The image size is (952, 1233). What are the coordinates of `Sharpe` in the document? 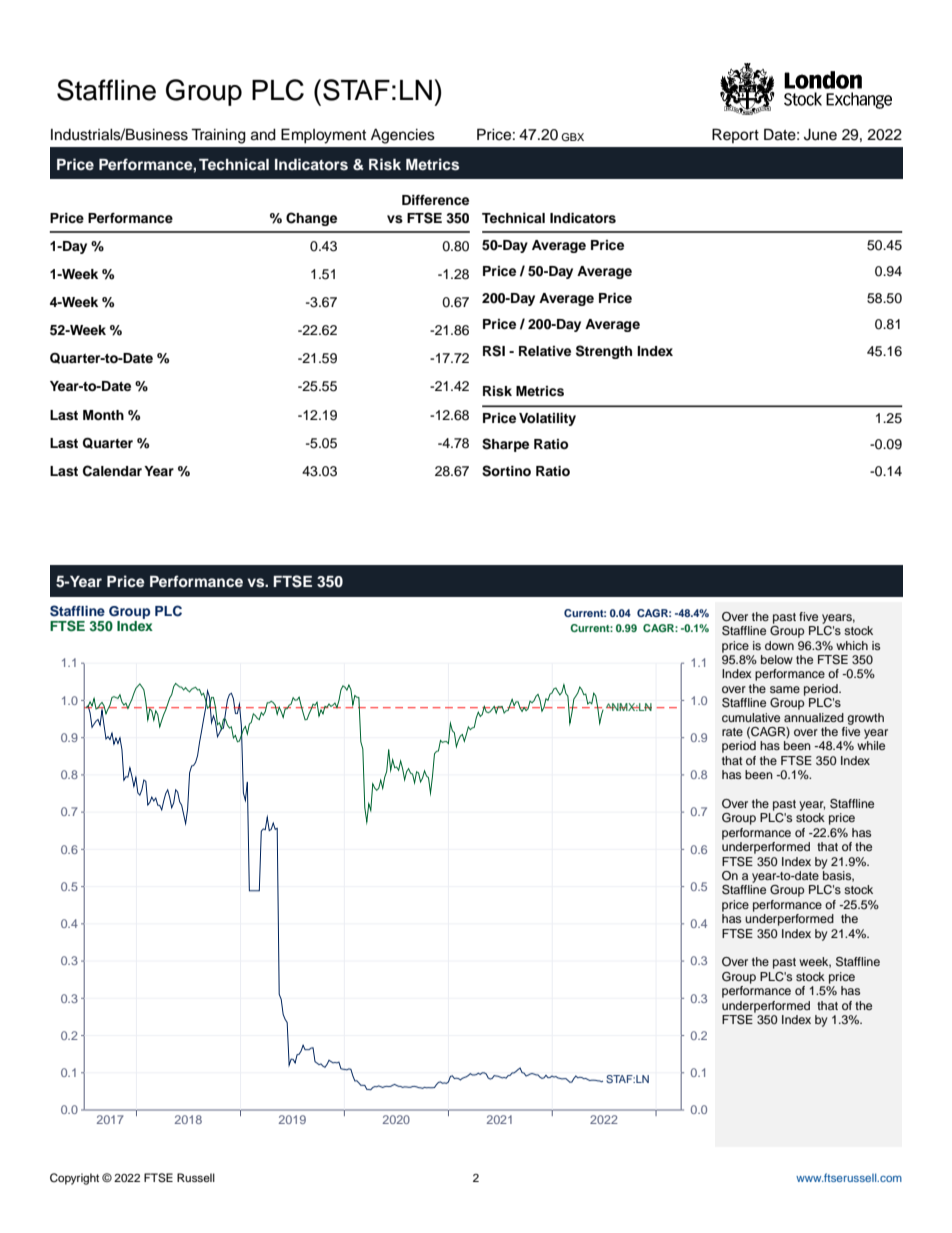 It's located at (505, 445).
